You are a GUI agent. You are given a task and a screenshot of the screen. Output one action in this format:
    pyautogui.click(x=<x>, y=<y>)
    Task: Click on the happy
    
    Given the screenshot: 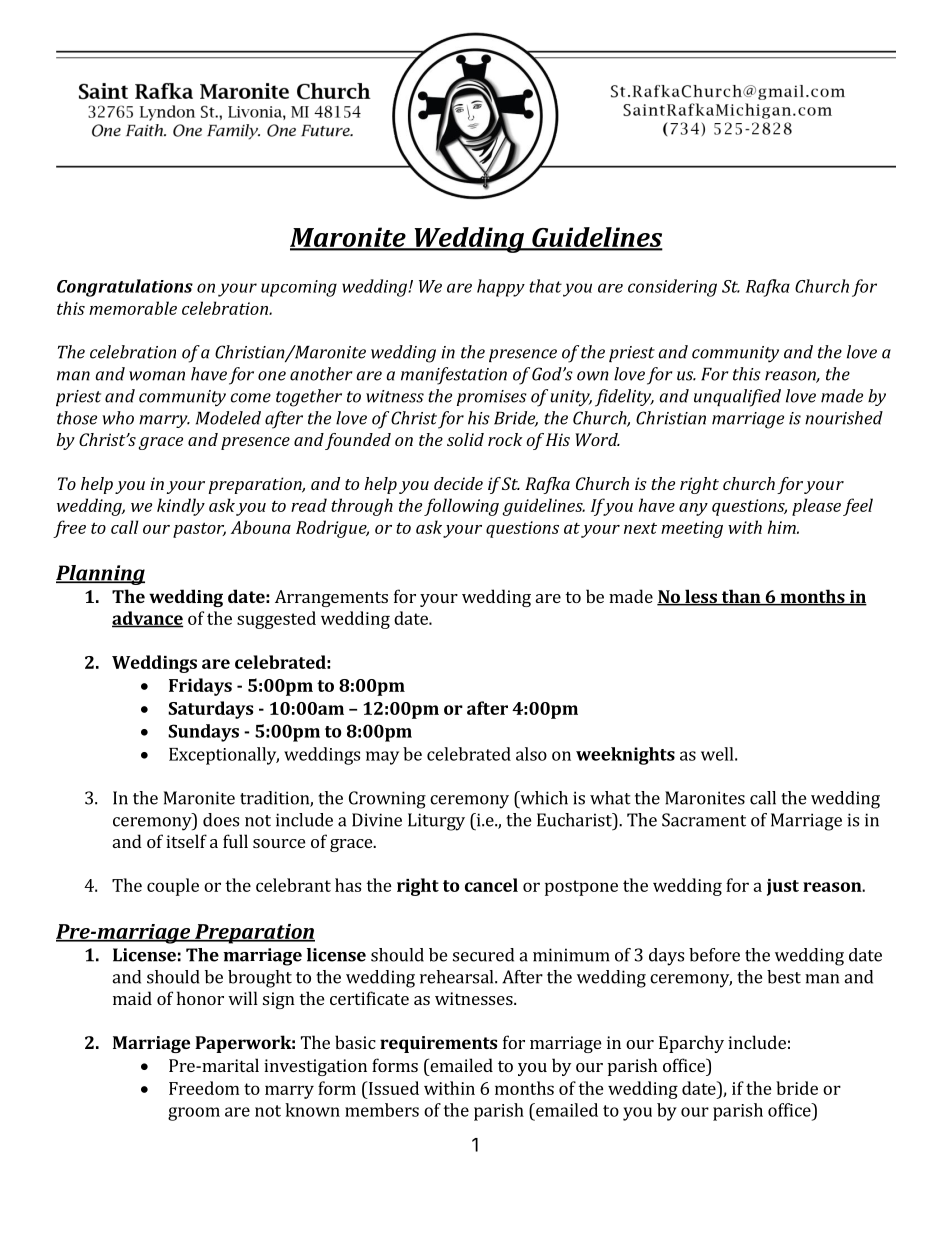 What is the action you would take?
    pyautogui.click(x=501, y=288)
